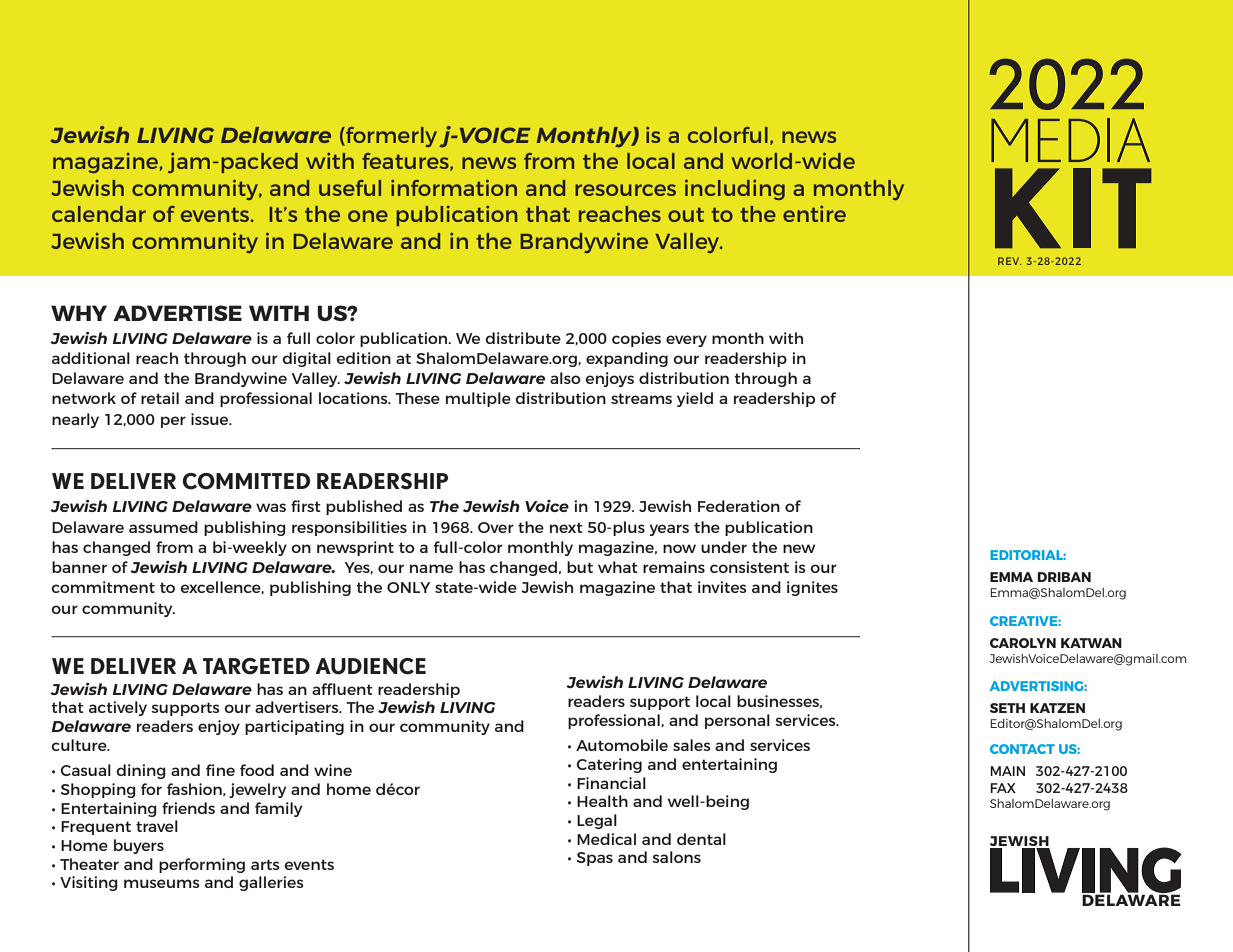 This document has height=952, width=1233. Describe the element at coordinates (739, 506) in the document. I see `Federation` at that location.
